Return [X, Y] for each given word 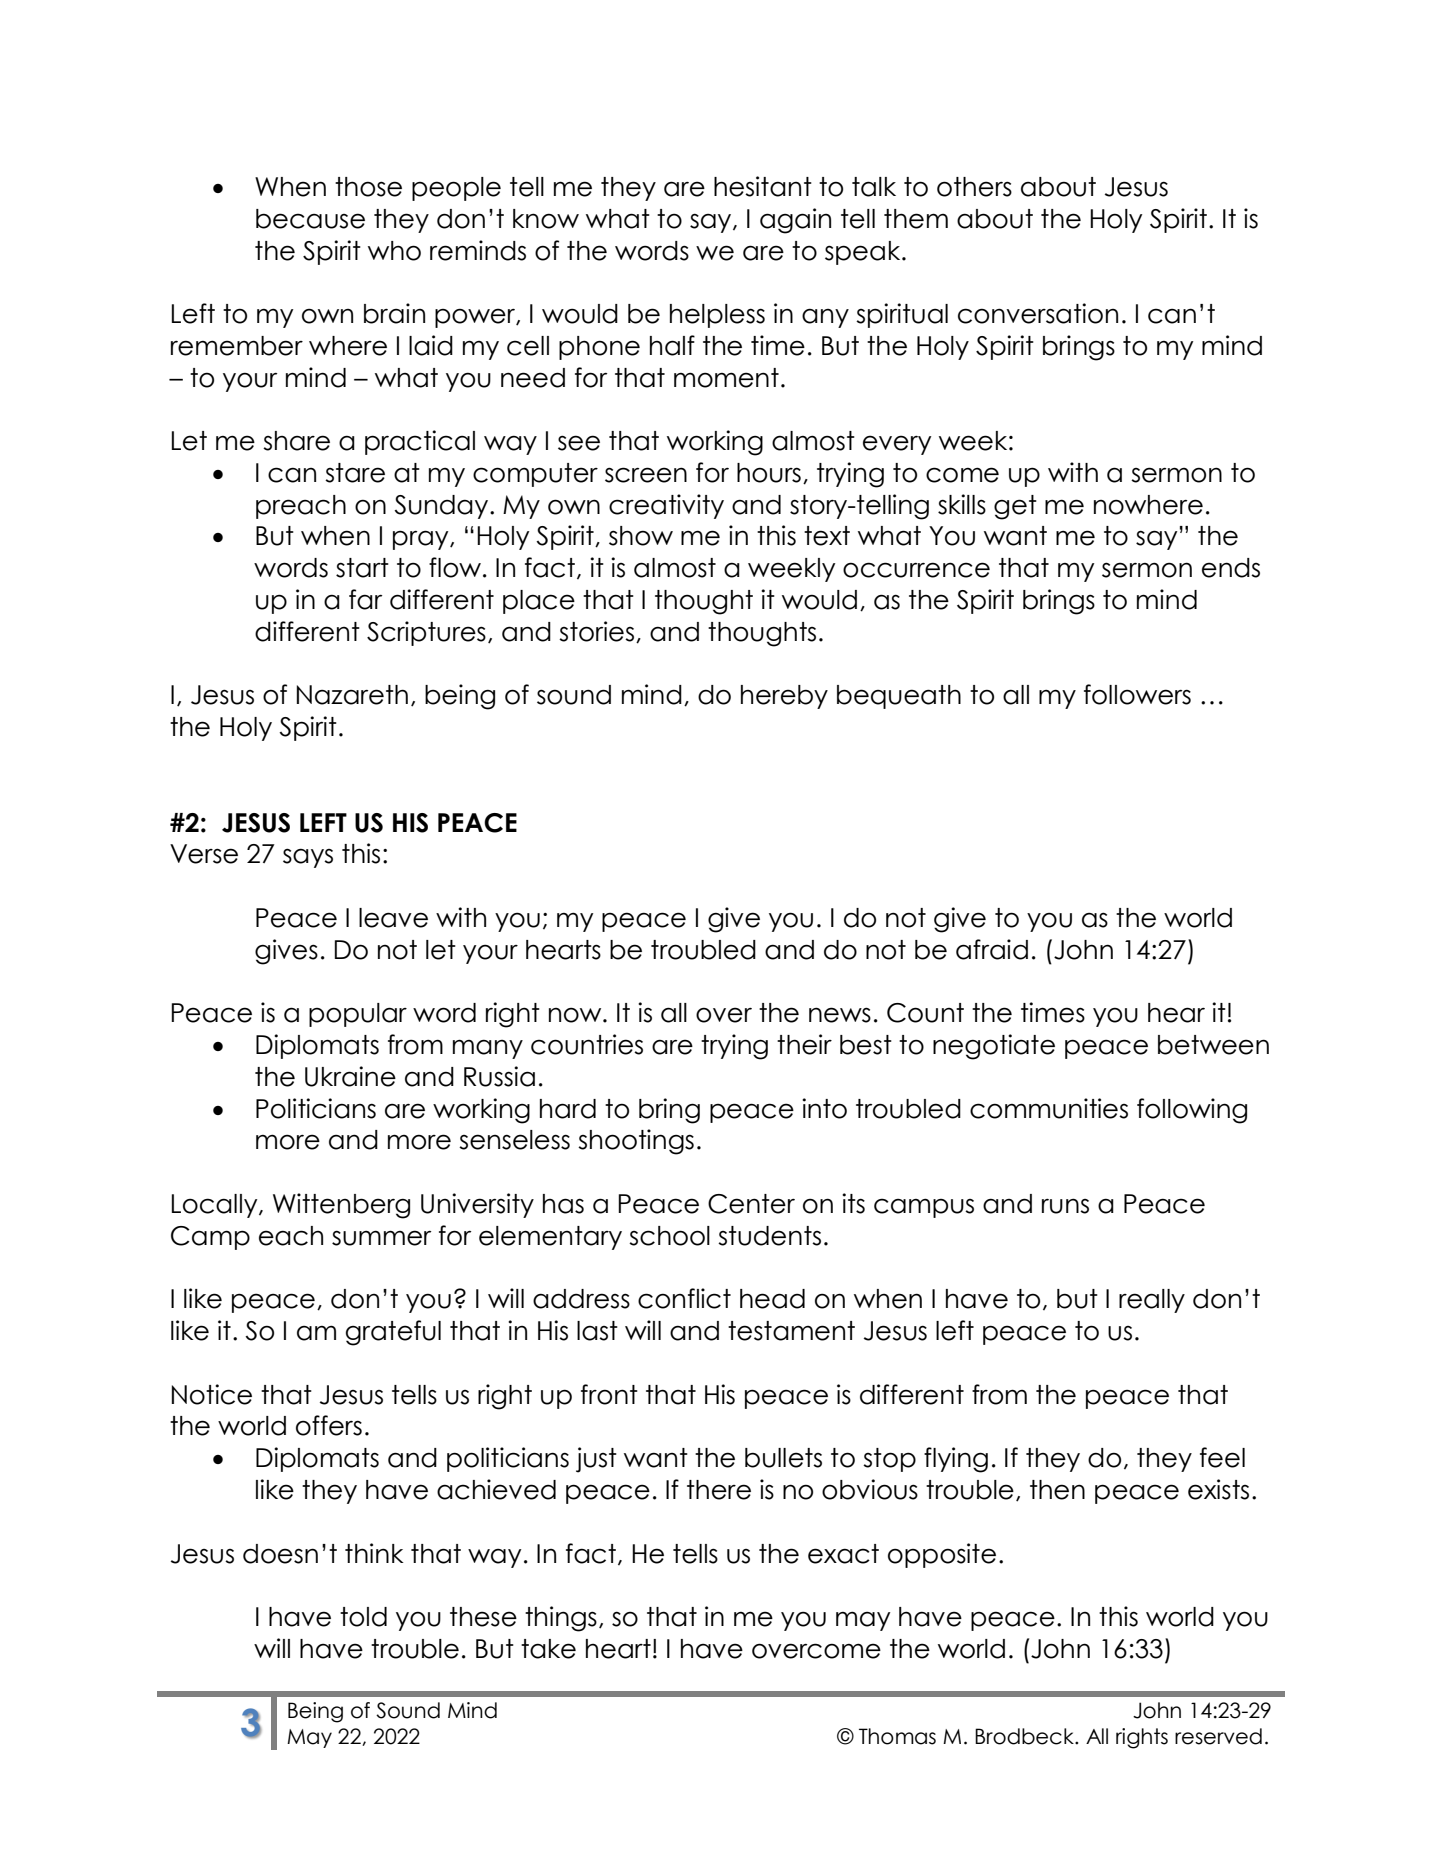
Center [751, 1204]
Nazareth [352, 695]
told [363, 1617]
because [310, 219]
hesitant [763, 186]
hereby [784, 697]
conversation [1038, 313]
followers [1137, 694]
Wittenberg [341, 1206]
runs [1065, 1206]
